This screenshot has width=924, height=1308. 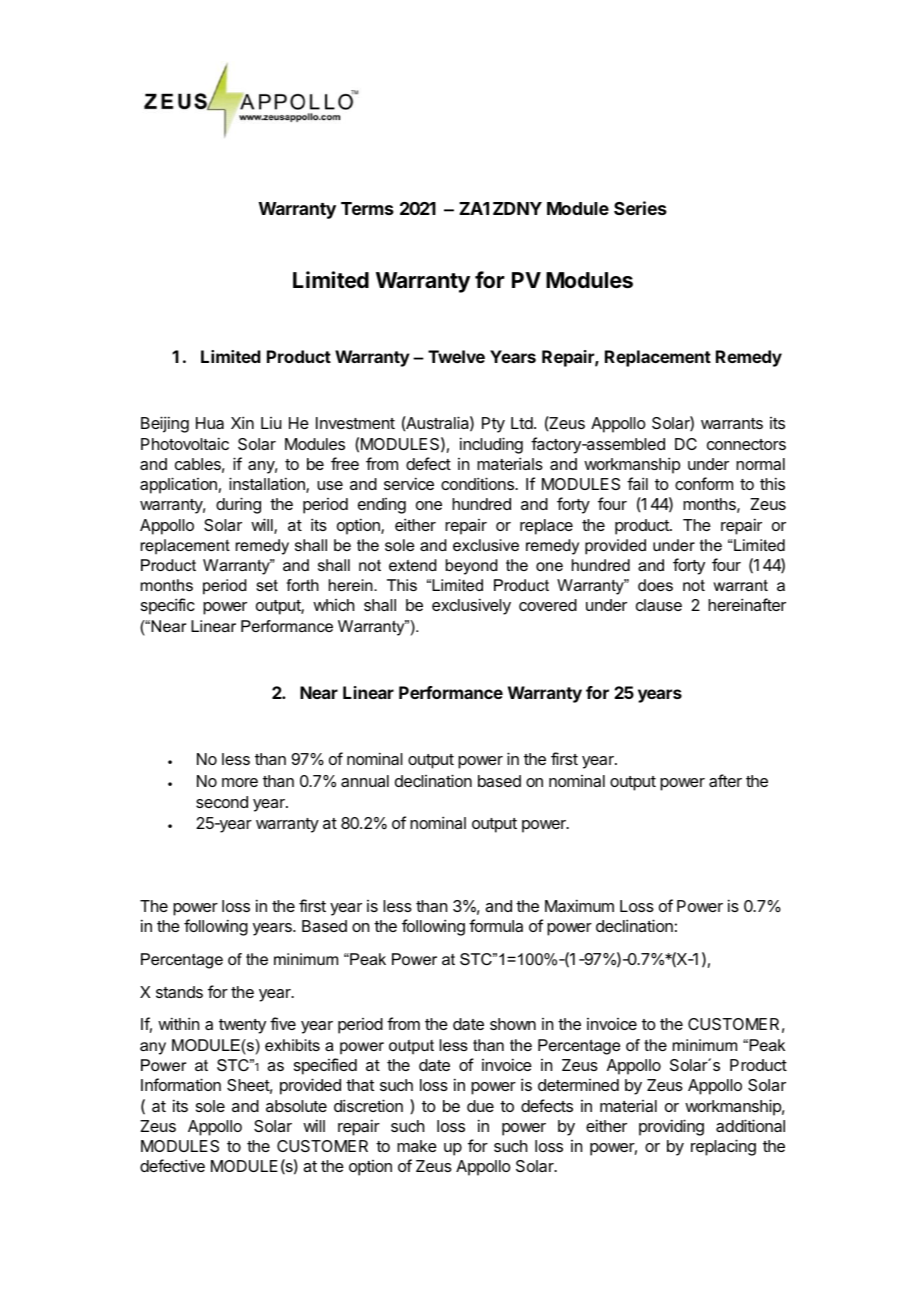 I want to click on Maximum, so click(x=579, y=905).
